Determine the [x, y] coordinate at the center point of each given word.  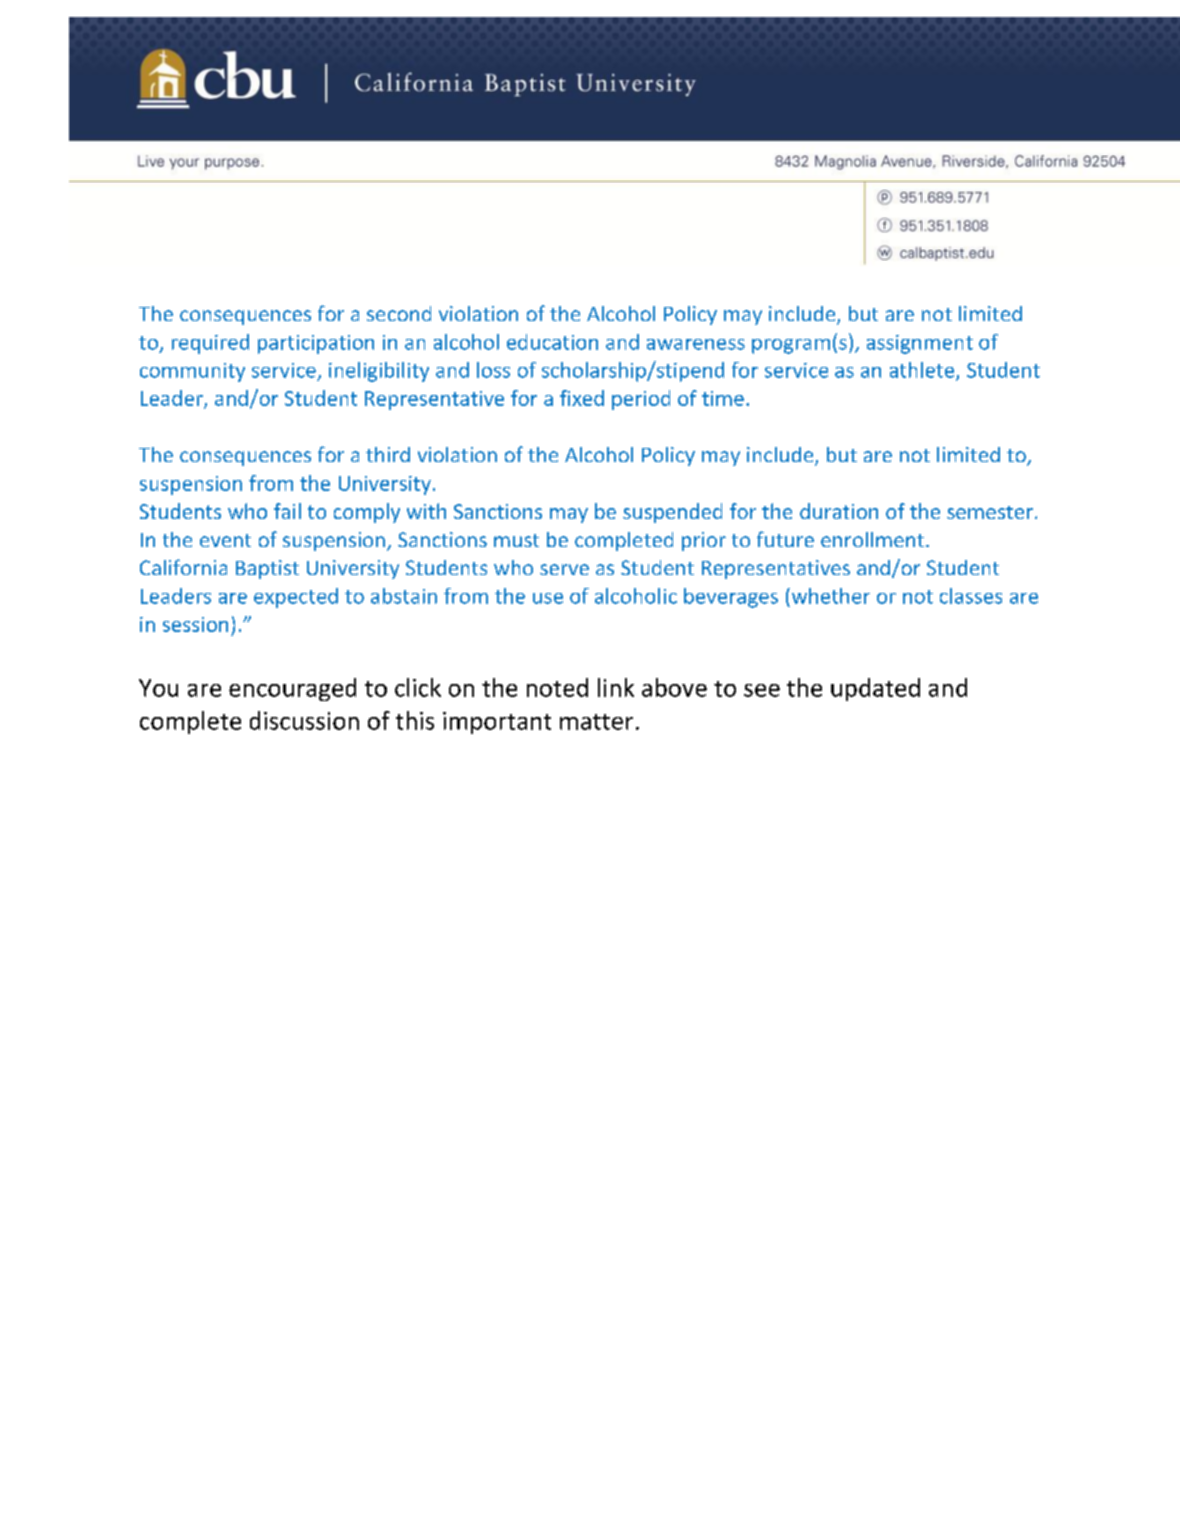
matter [596, 722]
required [210, 344]
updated [875, 689]
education [552, 342]
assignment [920, 344]
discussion [304, 720]
